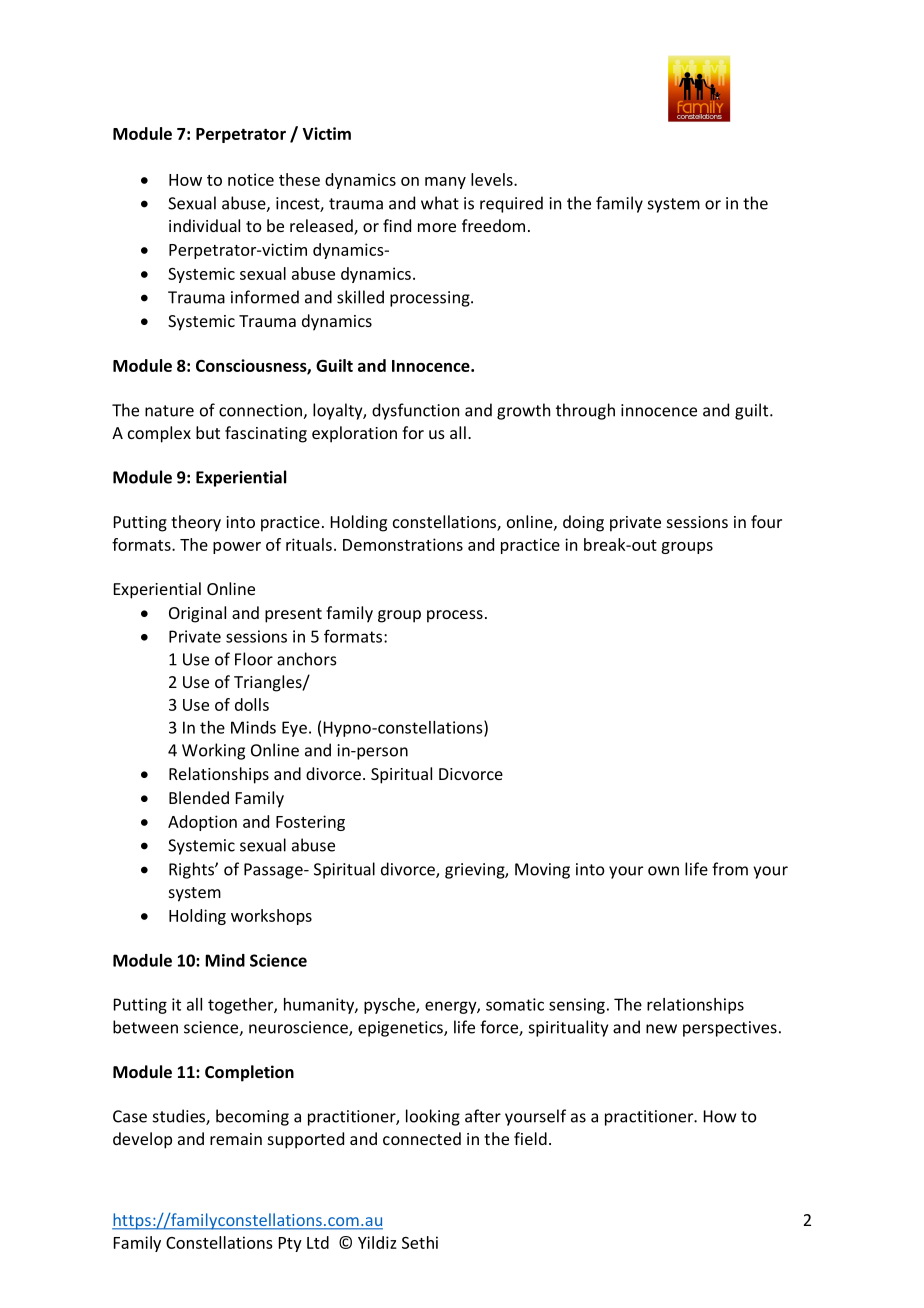 The width and height of the image is (924, 1308). Describe the element at coordinates (294, 729) in the image. I see `Eye` at that location.
